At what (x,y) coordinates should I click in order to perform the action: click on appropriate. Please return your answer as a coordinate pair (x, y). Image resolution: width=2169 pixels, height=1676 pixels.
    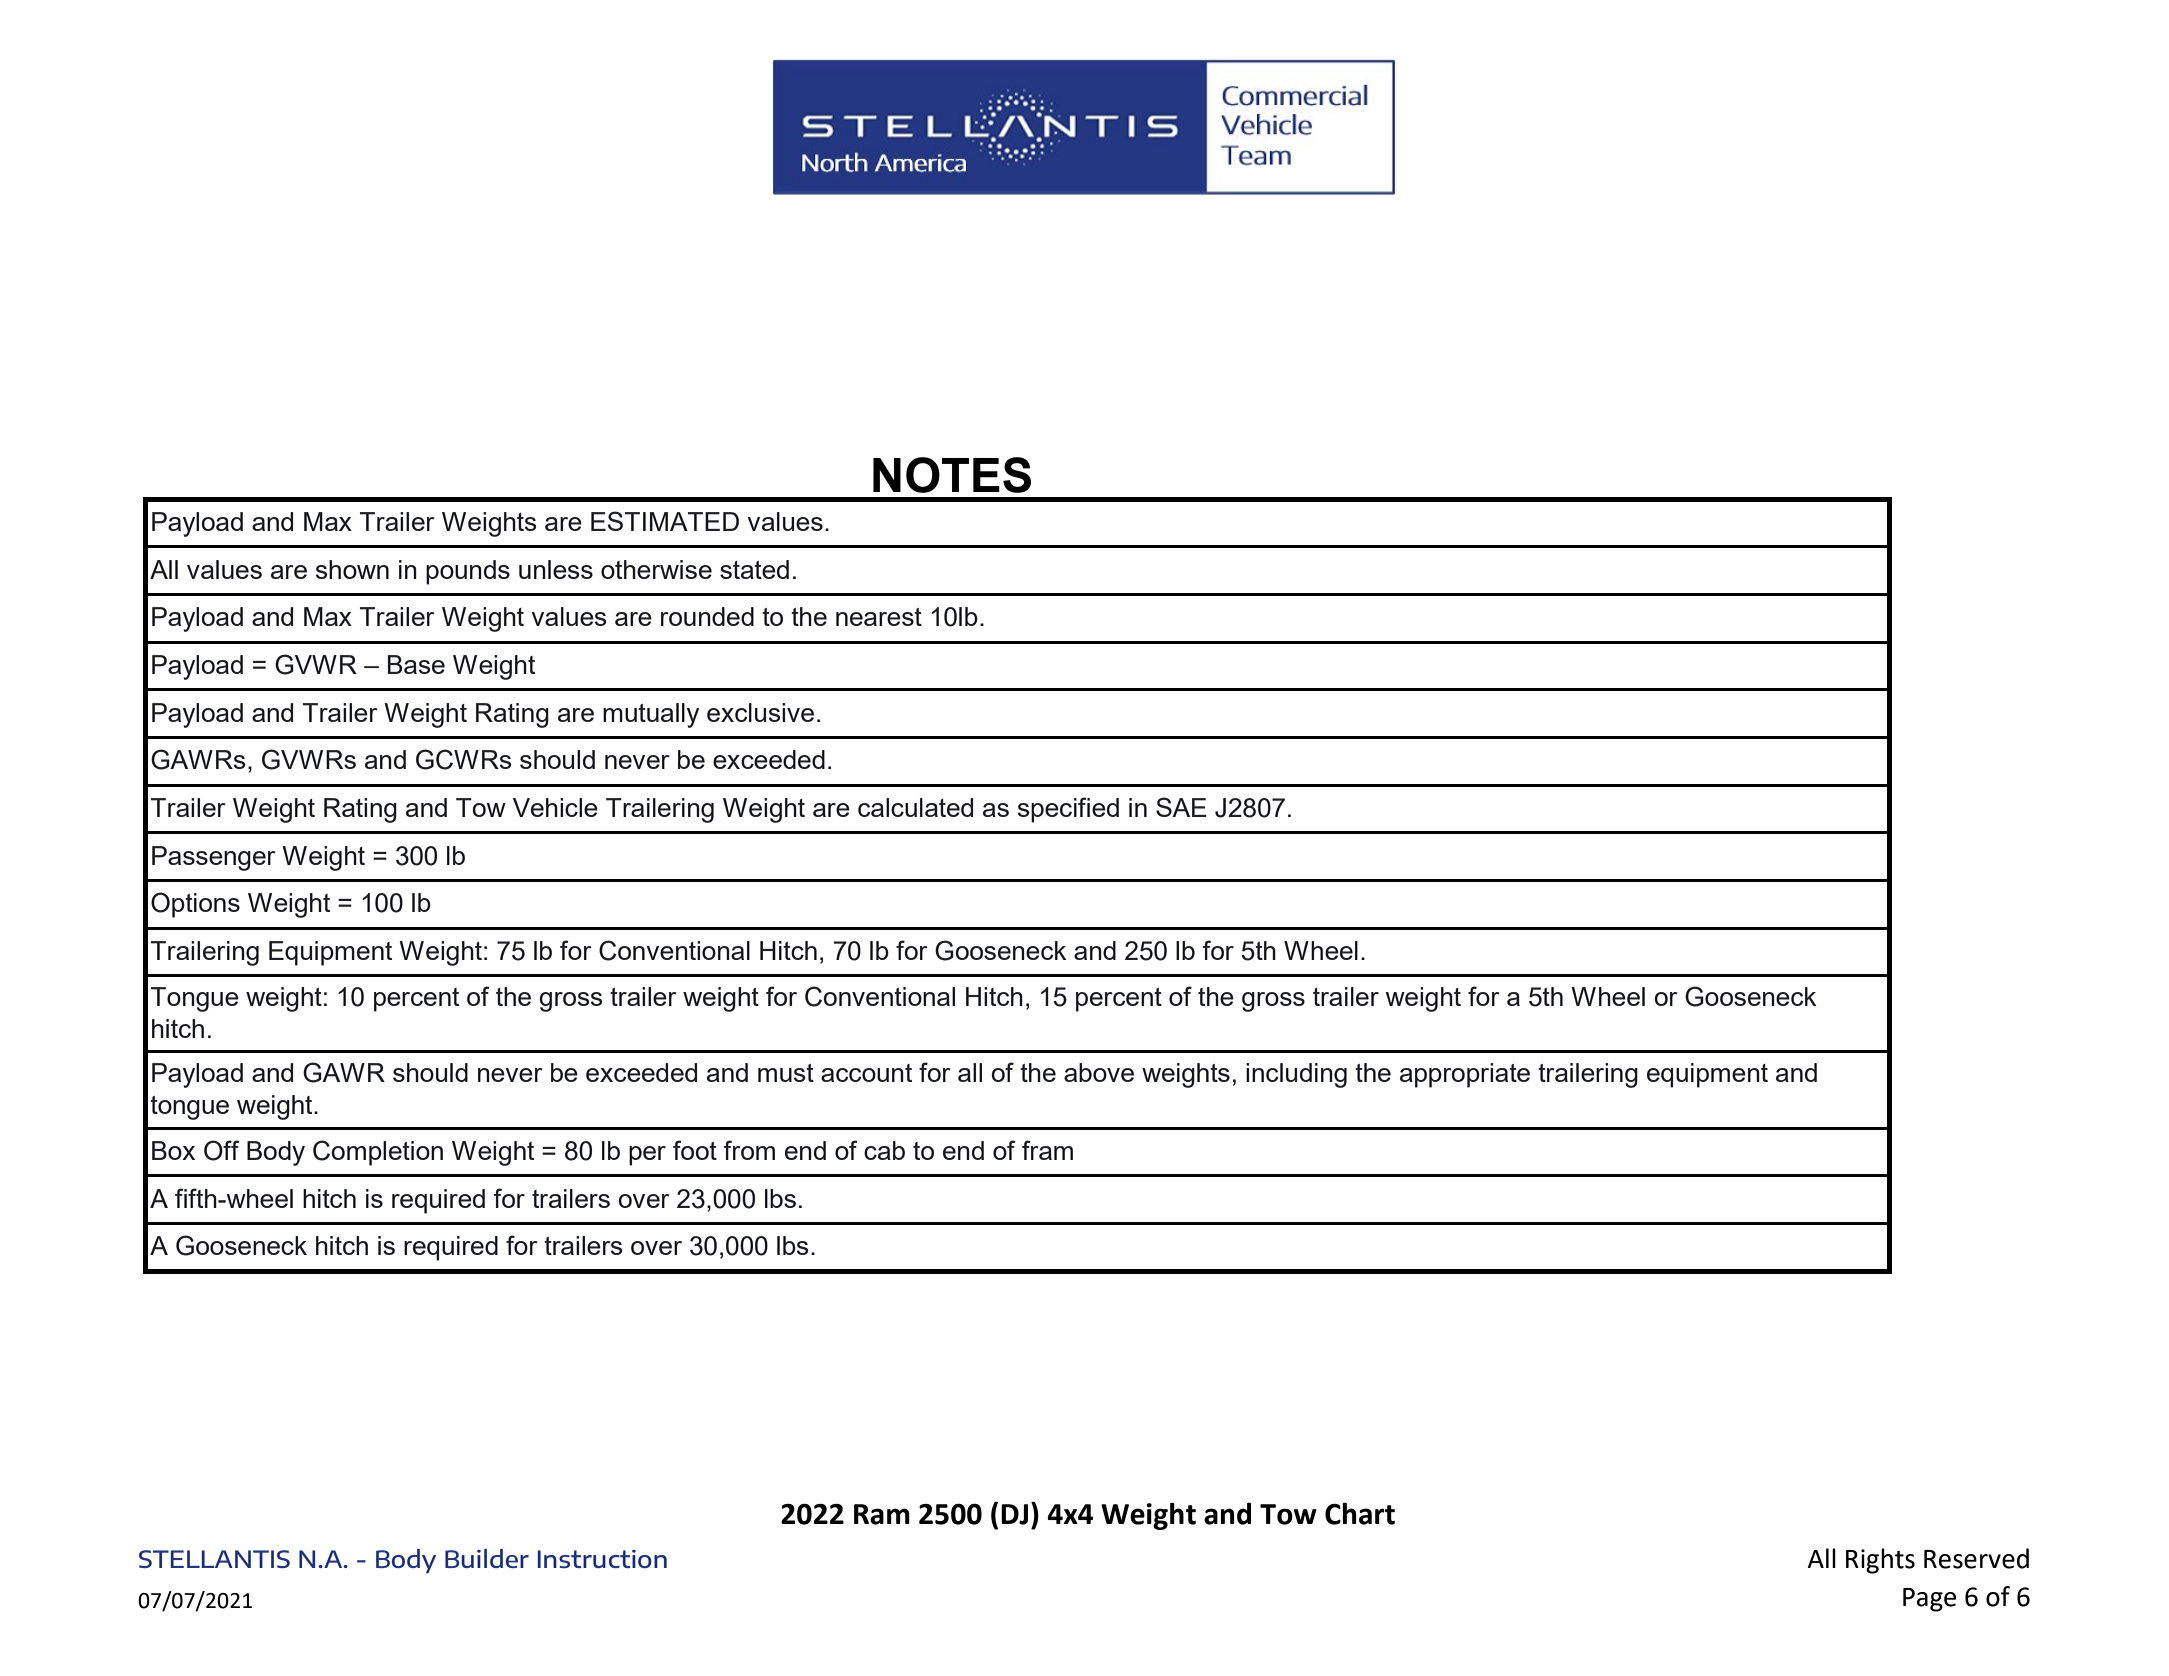
    Looking at the image, I should click on (1465, 1075).
